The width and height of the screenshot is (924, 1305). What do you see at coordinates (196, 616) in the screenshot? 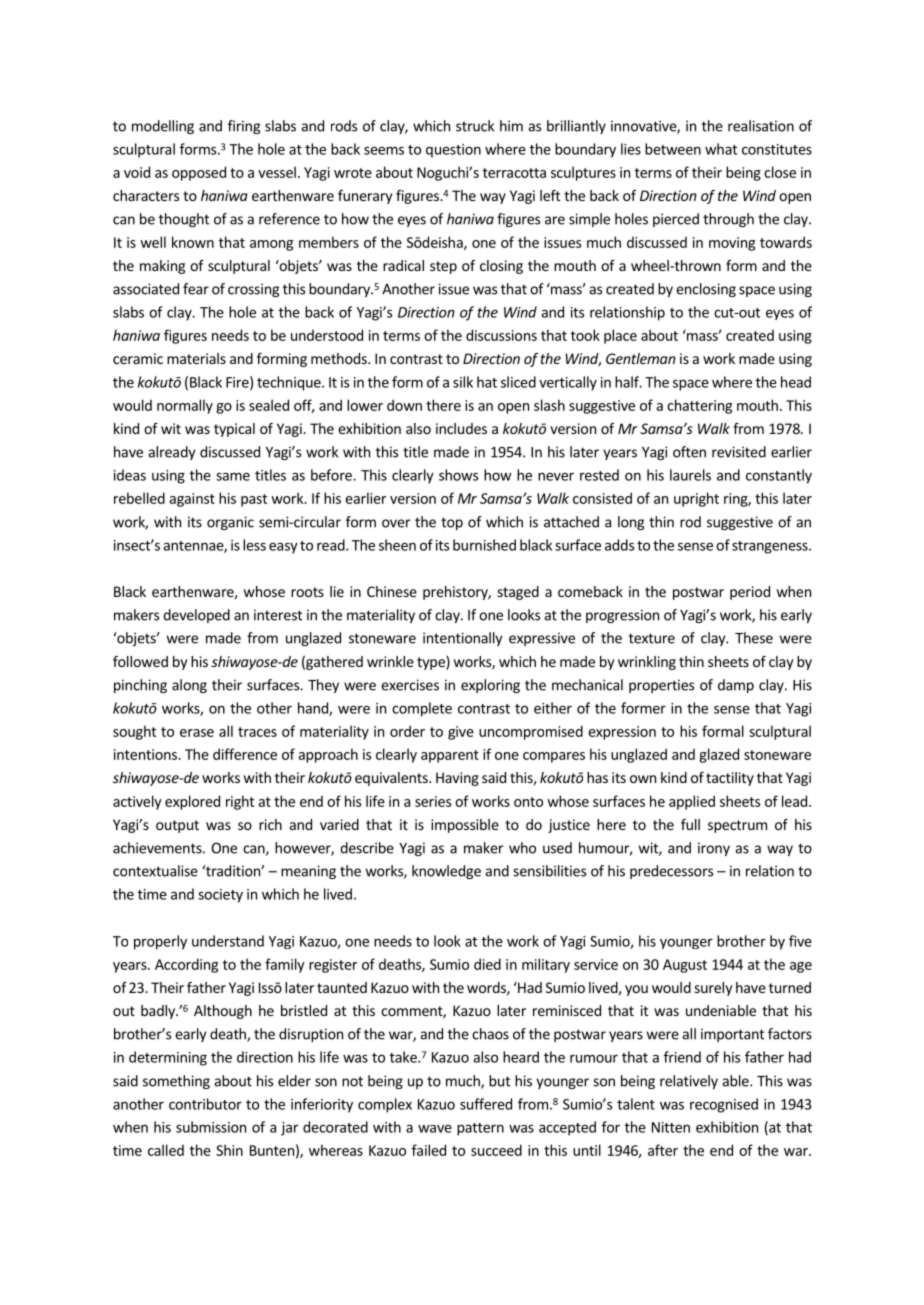
I see `developed` at bounding box center [196, 616].
